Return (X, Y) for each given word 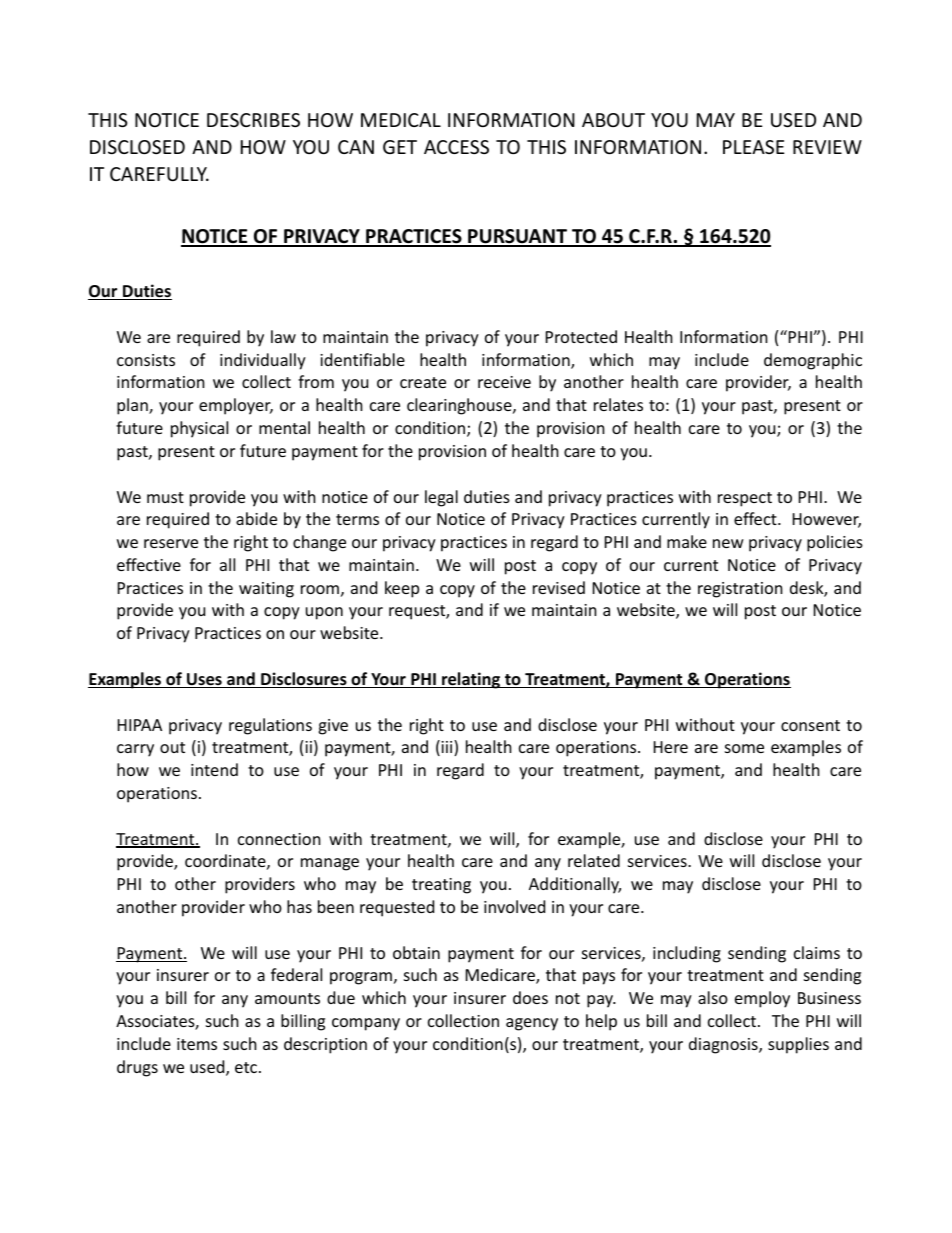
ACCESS (456, 147)
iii (447, 748)
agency (532, 1024)
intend (214, 769)
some (744, 748)
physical (199, 429)
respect (745, 499)
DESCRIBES (253, 120)
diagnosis (724, 1045)
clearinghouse (460, 406)
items (197, 1044)
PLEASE (753, 147)
